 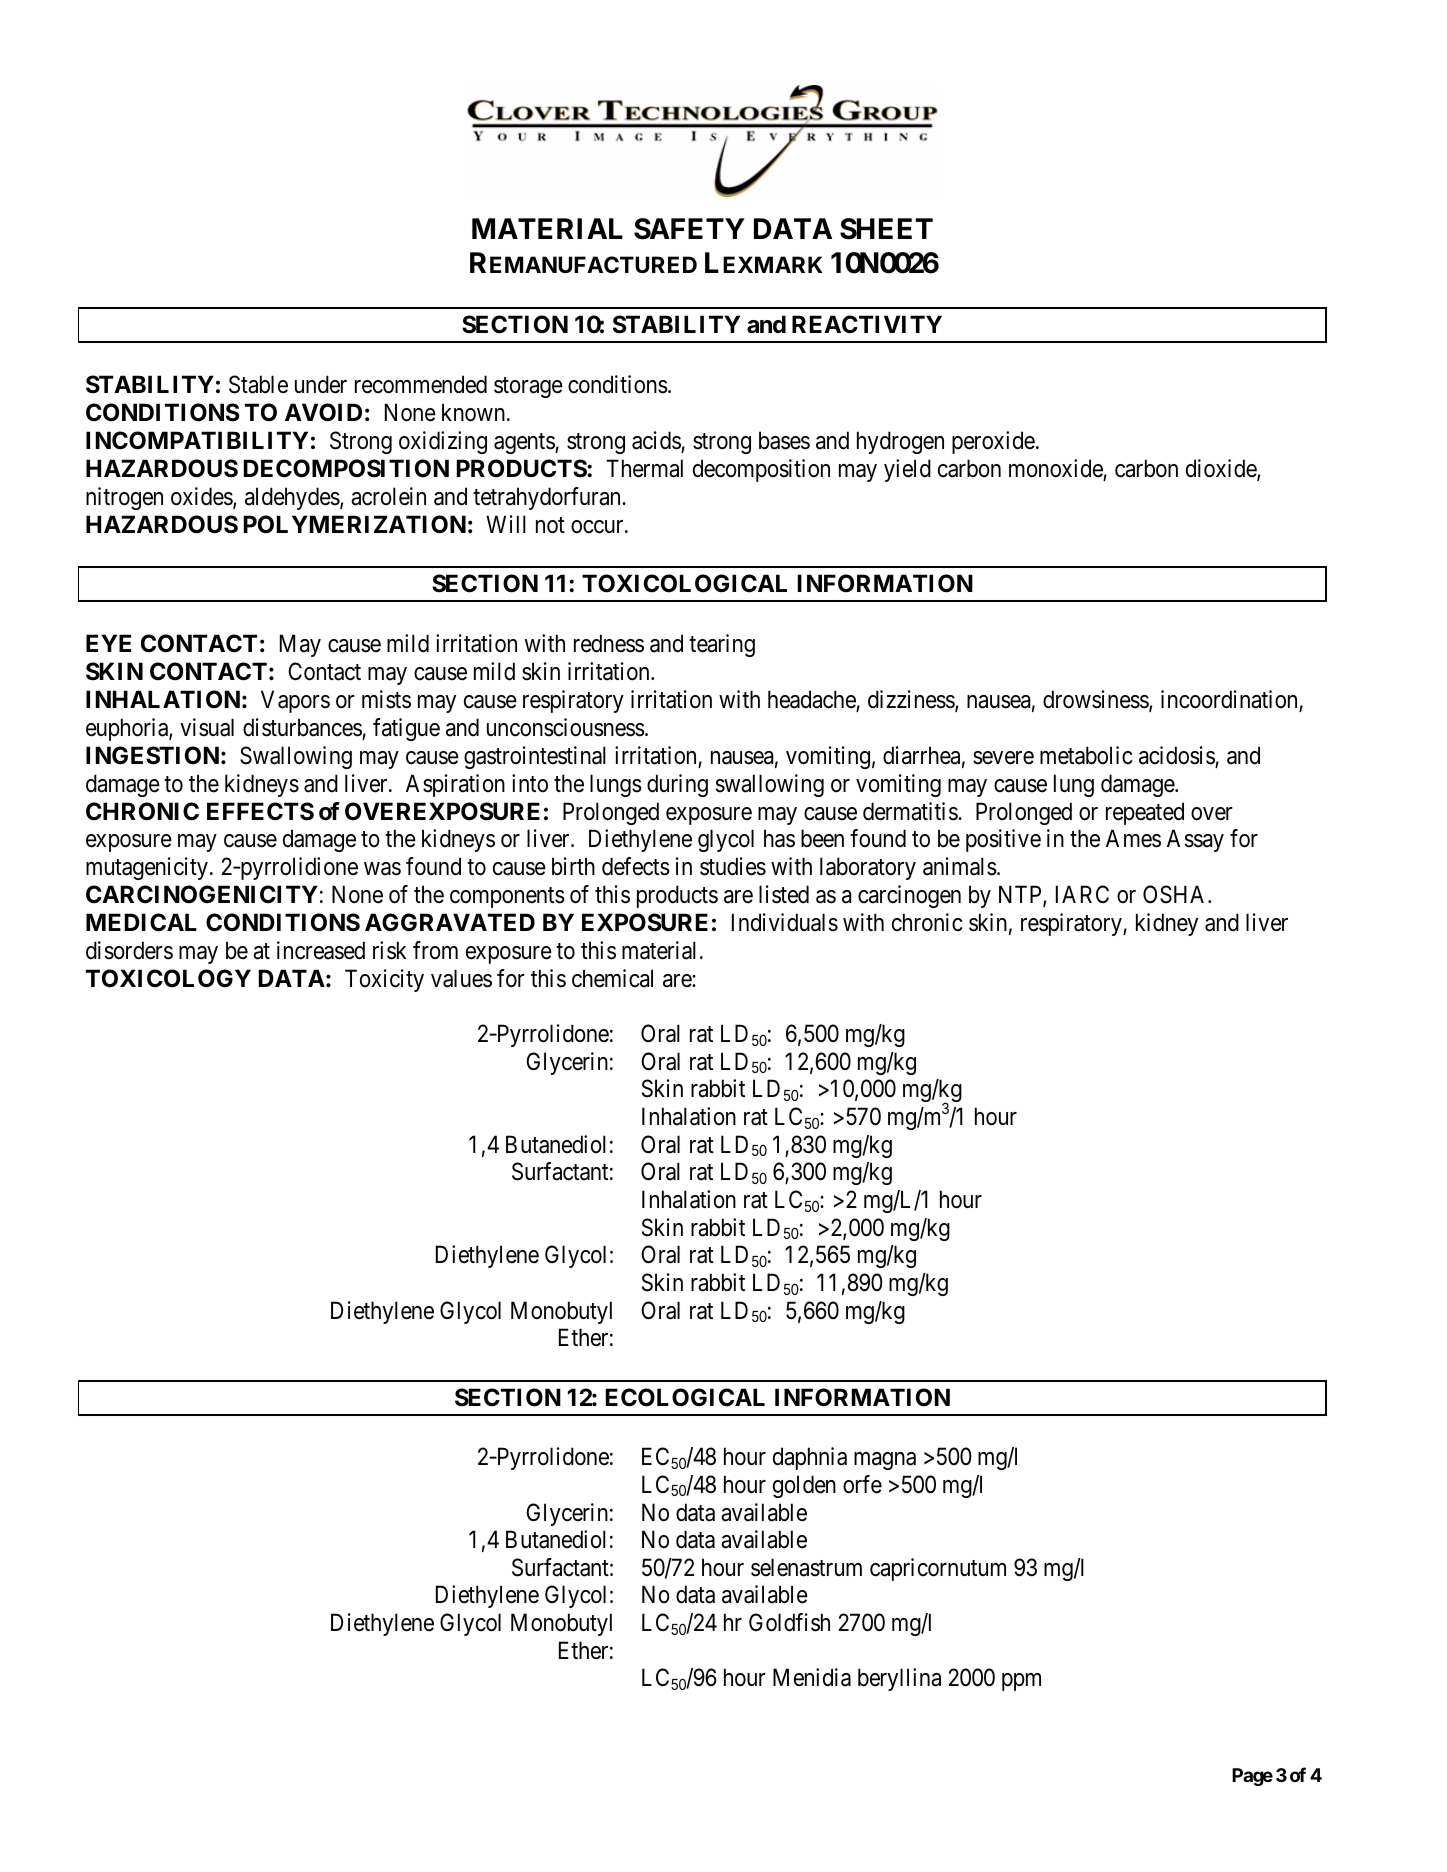 What do you see at coordinates (168, 978) in the screenshot?
I see `TOXICOLOGY` at bounding box center [168, 978].
